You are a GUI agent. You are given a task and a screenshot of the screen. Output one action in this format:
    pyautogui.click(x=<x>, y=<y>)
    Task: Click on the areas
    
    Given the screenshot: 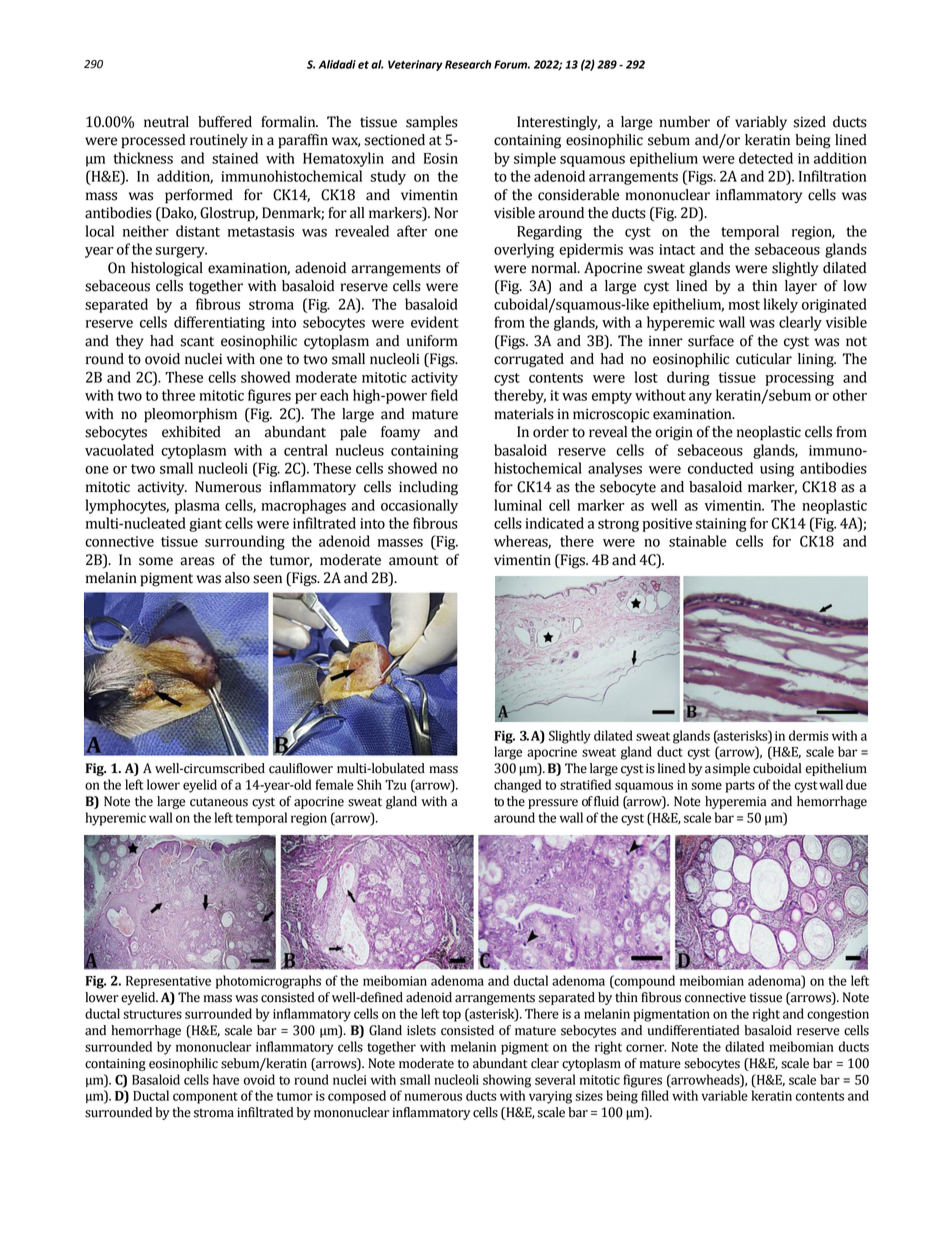 What is the action you would take?
    pyautogui.click(x=197, y=561)
